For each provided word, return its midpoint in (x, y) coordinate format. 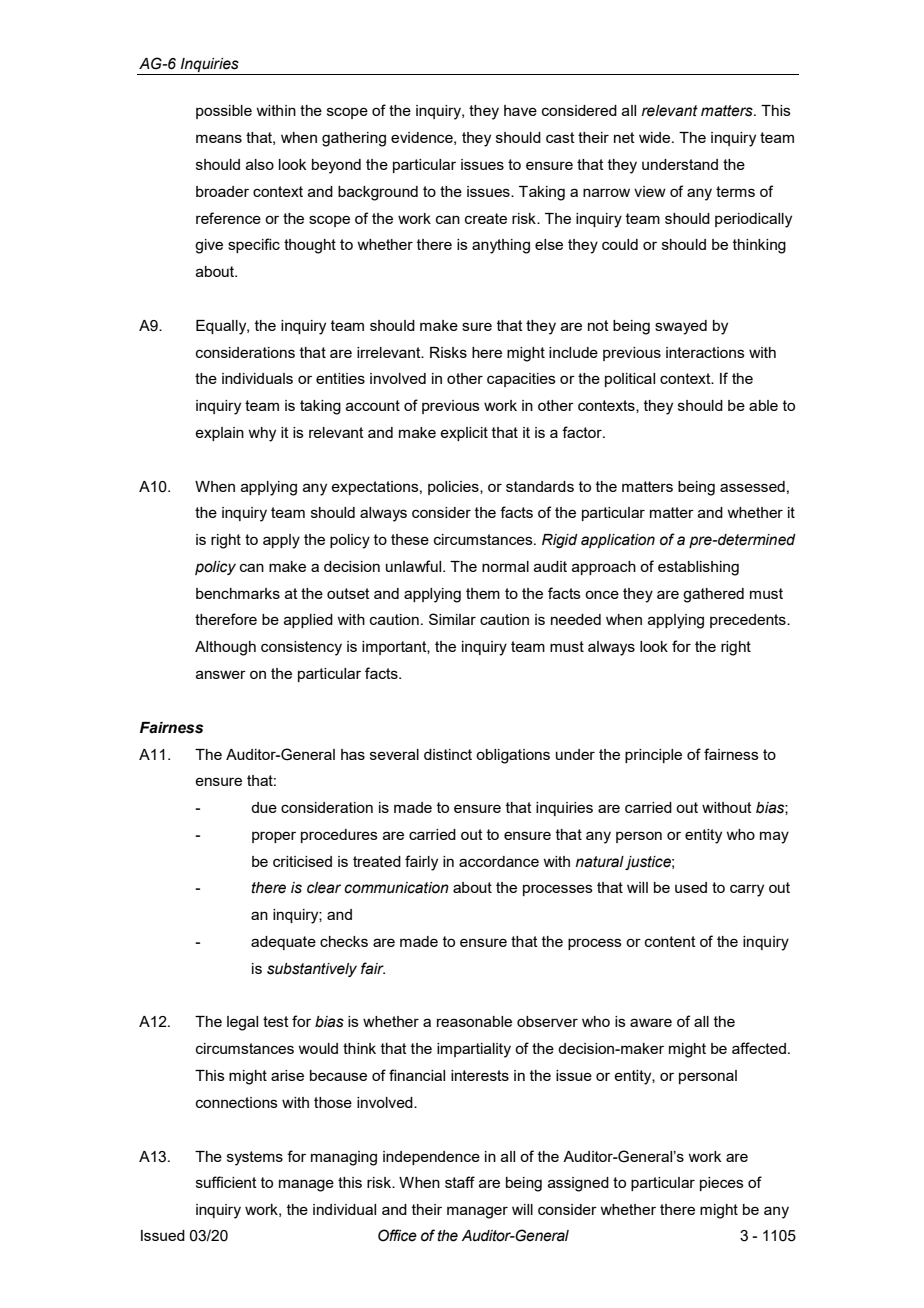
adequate (283, 943)
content (670, 941)
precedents (749, 621)
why (262, 434)
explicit (464, 434)
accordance (499, 861)
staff (460, 1182)
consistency (301, 648)
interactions (705, 352)
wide (656, 137)
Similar (452, 619)
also (260, 164)
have (520, 110)
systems (255, 1158)
